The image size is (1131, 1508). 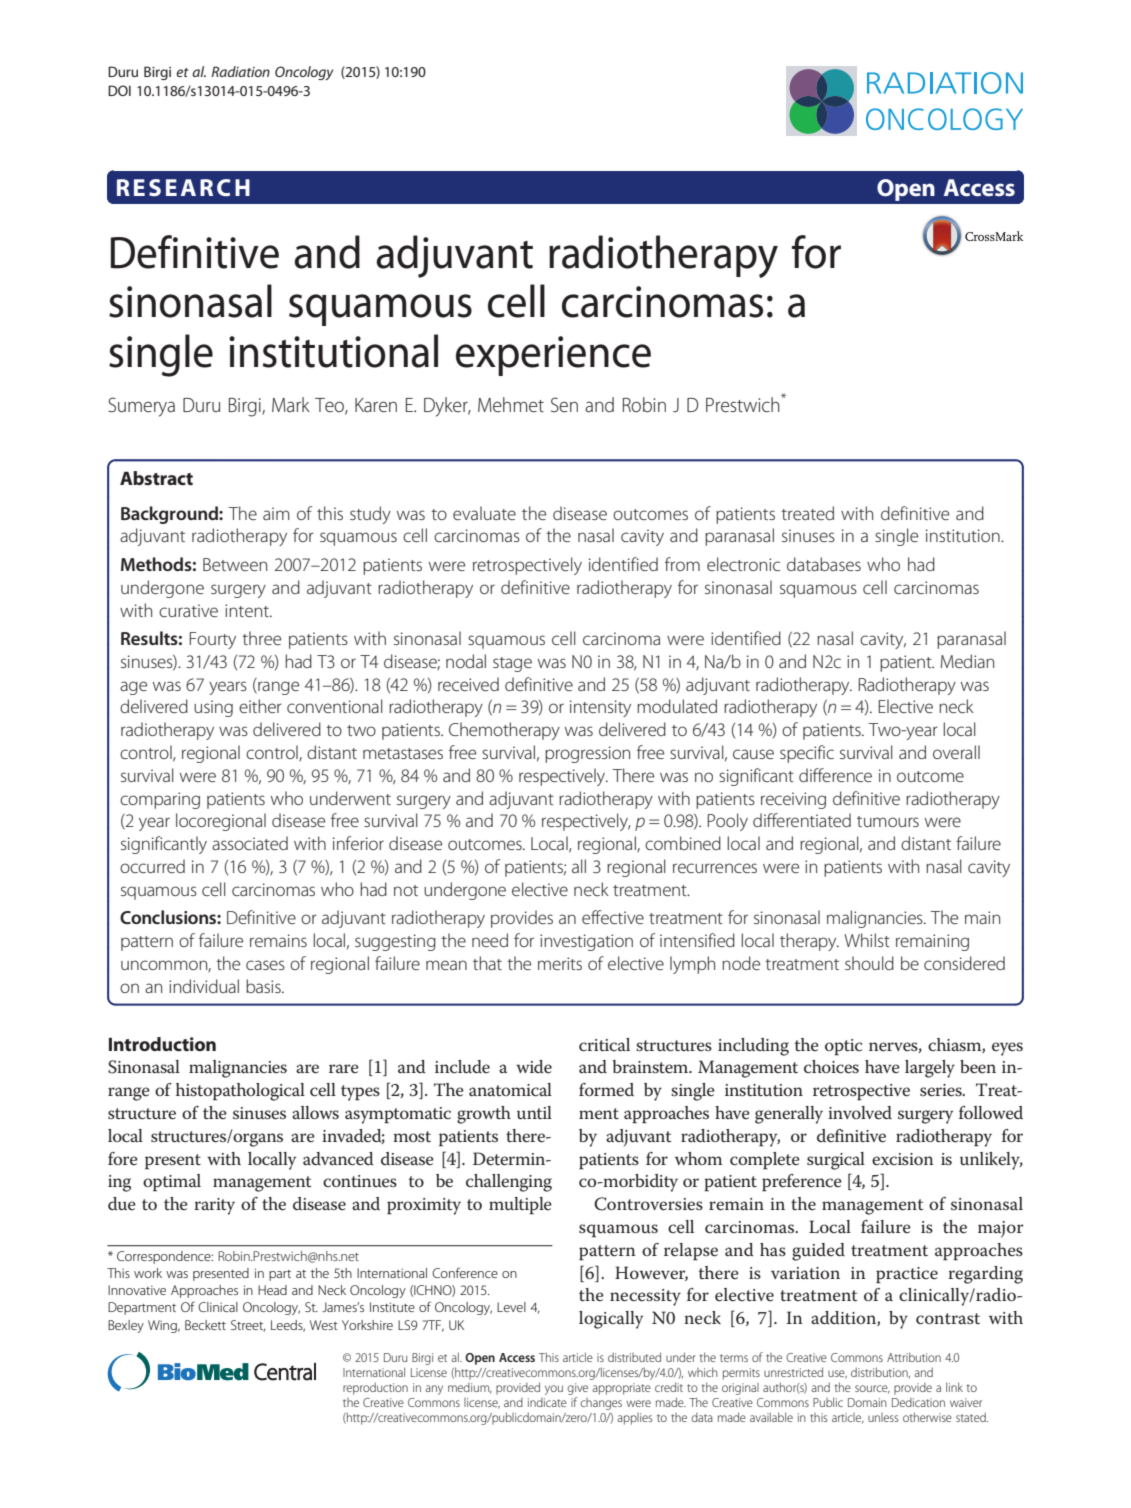 What do you see at coordinates (743, 564) in the document?
I see `electronic` at bounding box center [743, 564].
